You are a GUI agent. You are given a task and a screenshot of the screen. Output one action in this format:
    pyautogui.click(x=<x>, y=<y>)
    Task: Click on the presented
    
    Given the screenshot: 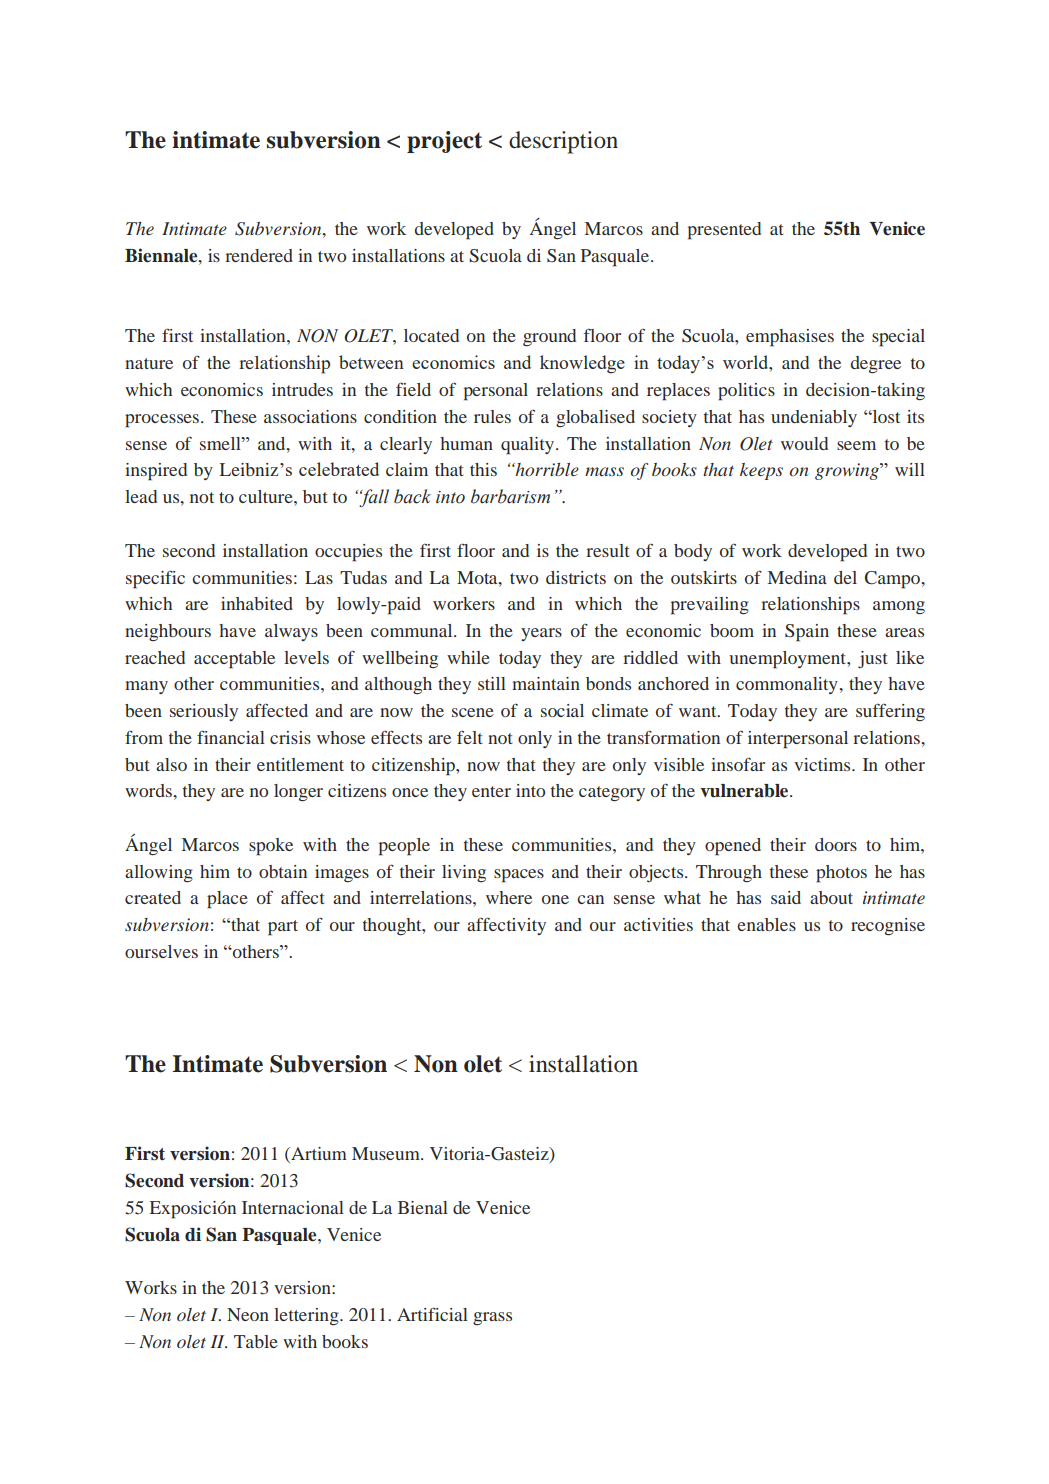 What is the action you would take?
    pyautogui.click(x=724, y=231)
